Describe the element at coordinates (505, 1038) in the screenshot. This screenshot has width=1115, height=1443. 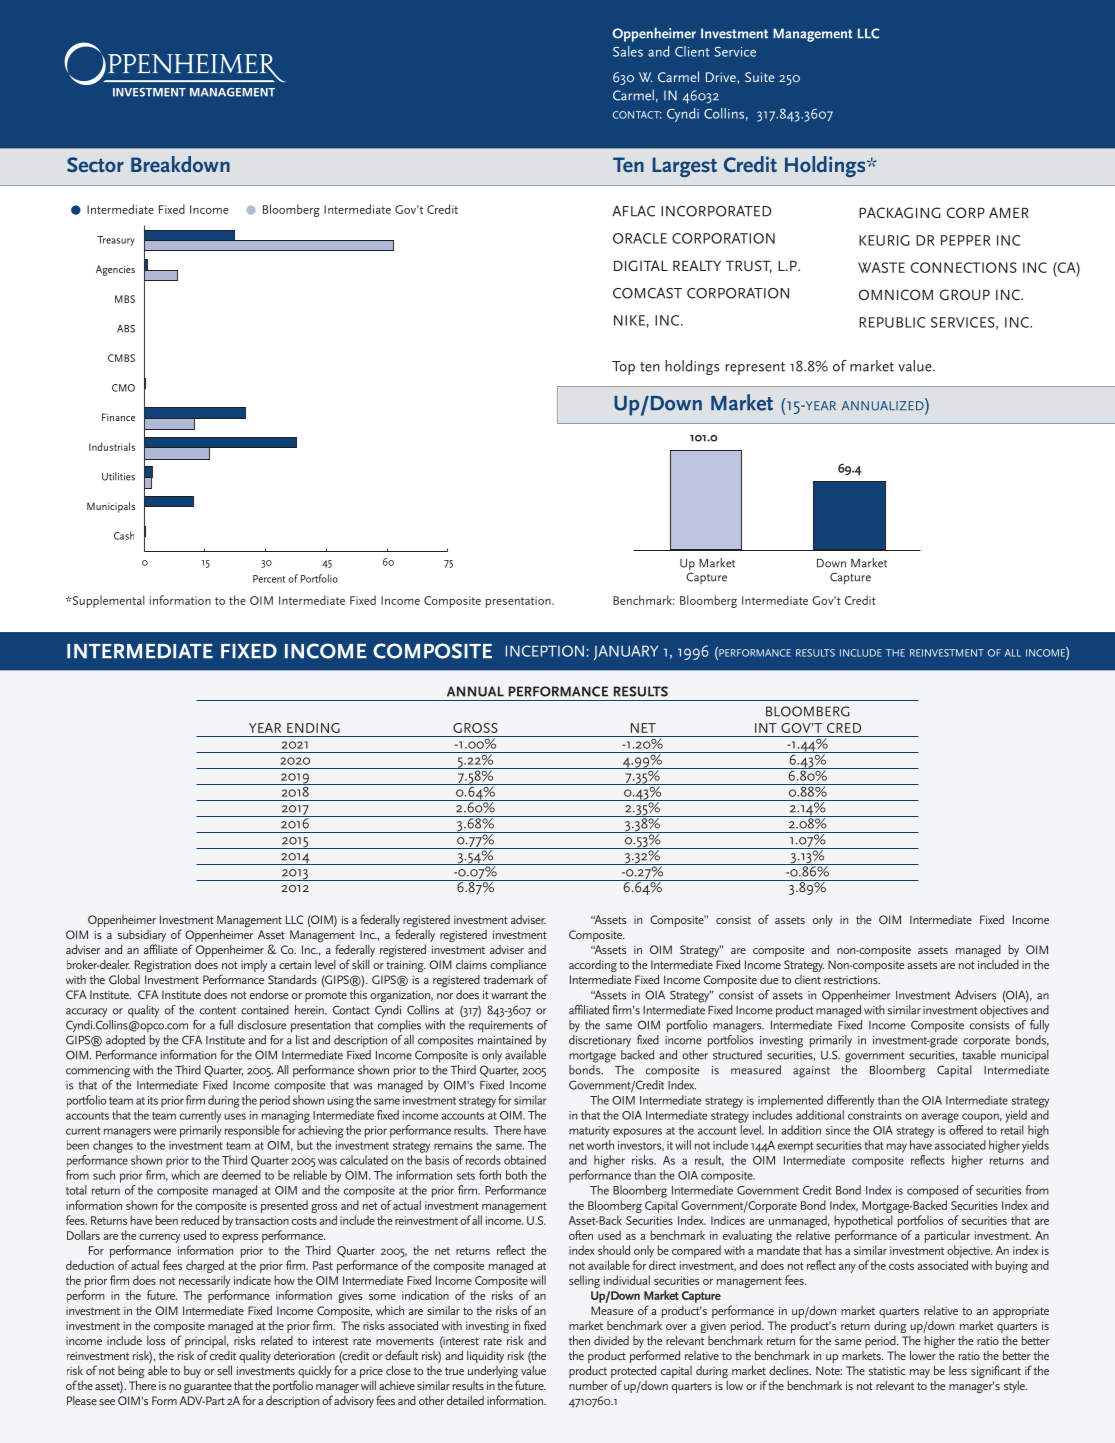
I see `maintained` at that location.
